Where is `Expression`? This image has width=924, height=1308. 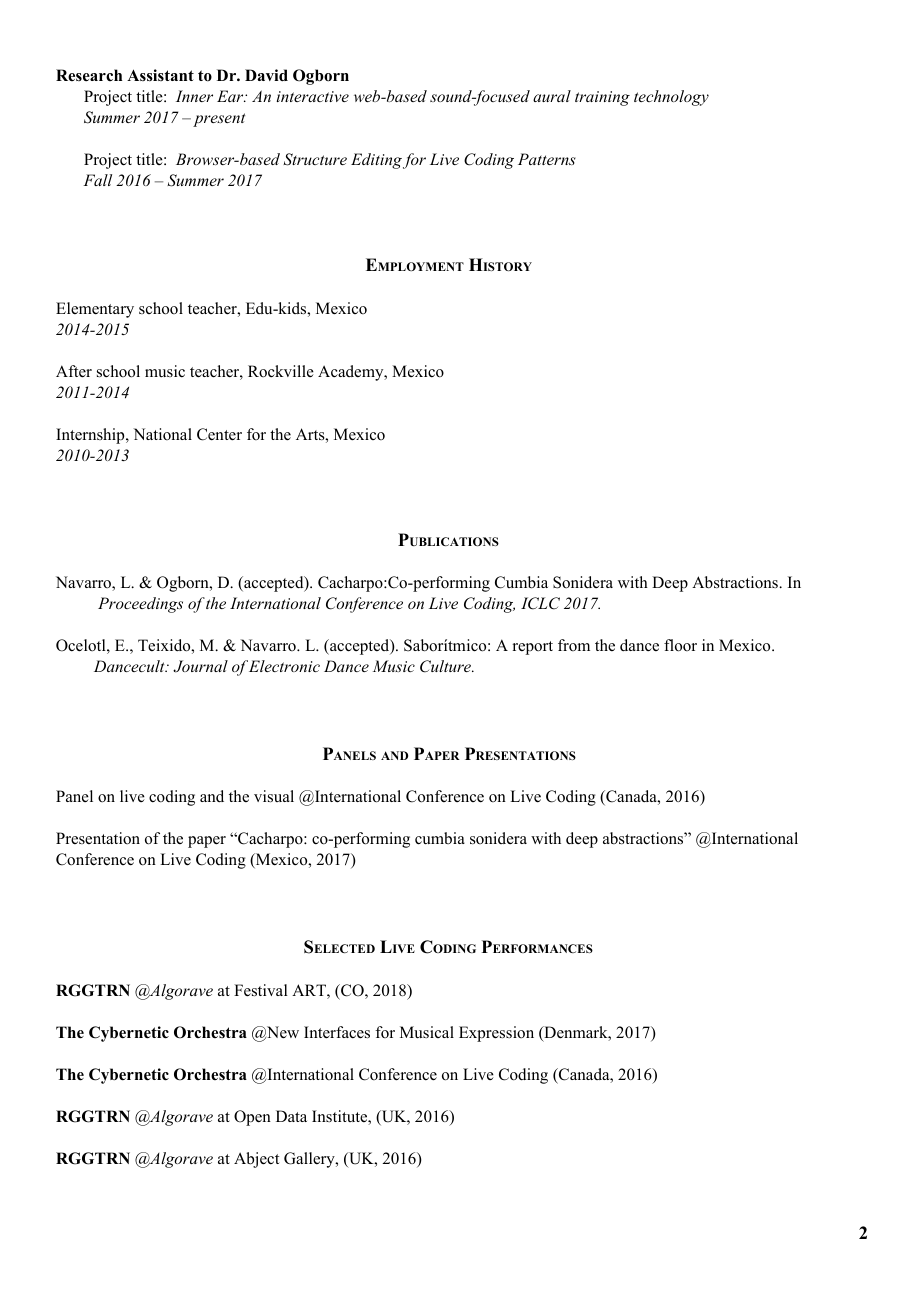 Expression is located at coordinates (496, 1034).
